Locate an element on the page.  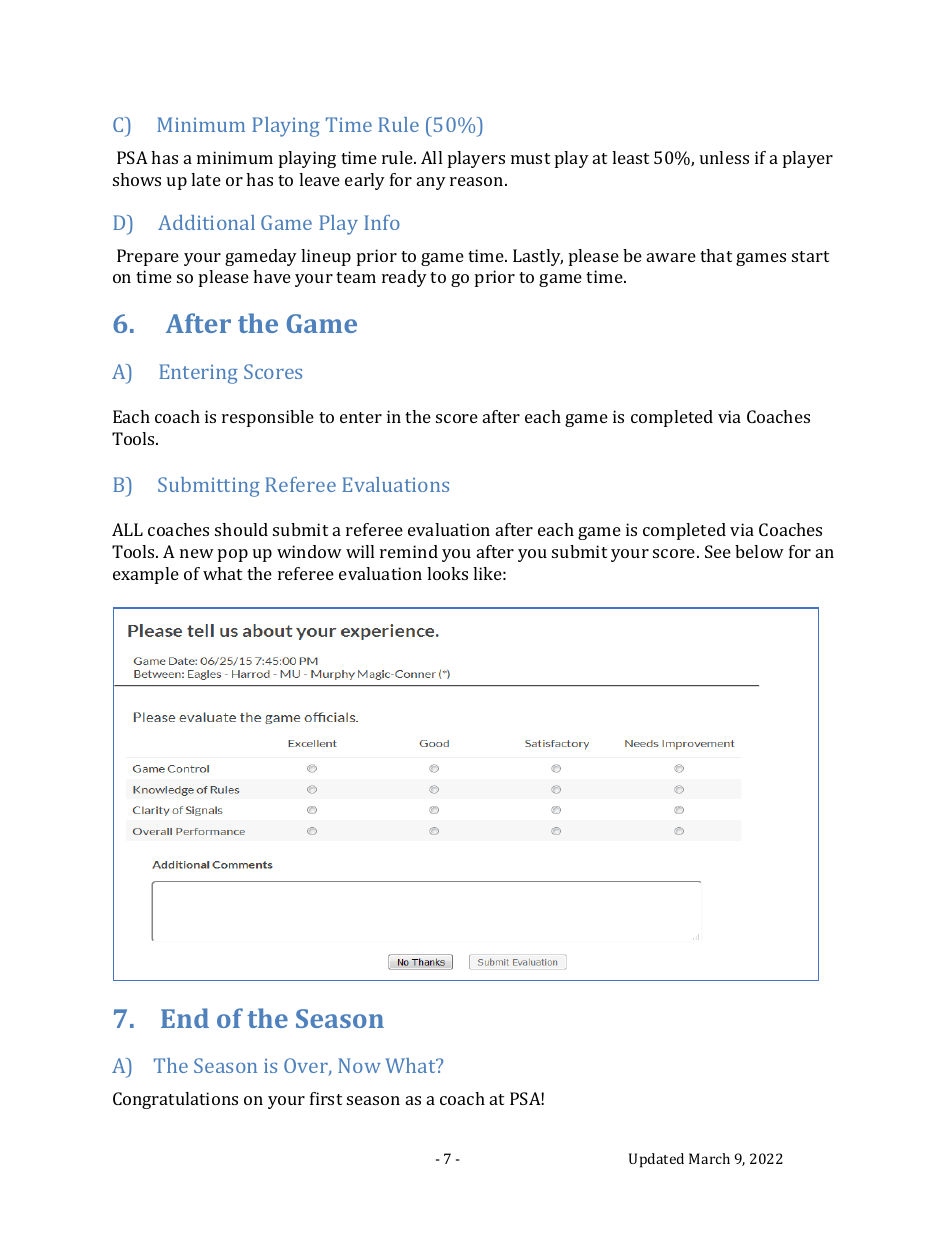
should is located at coordinates (241, 529).
